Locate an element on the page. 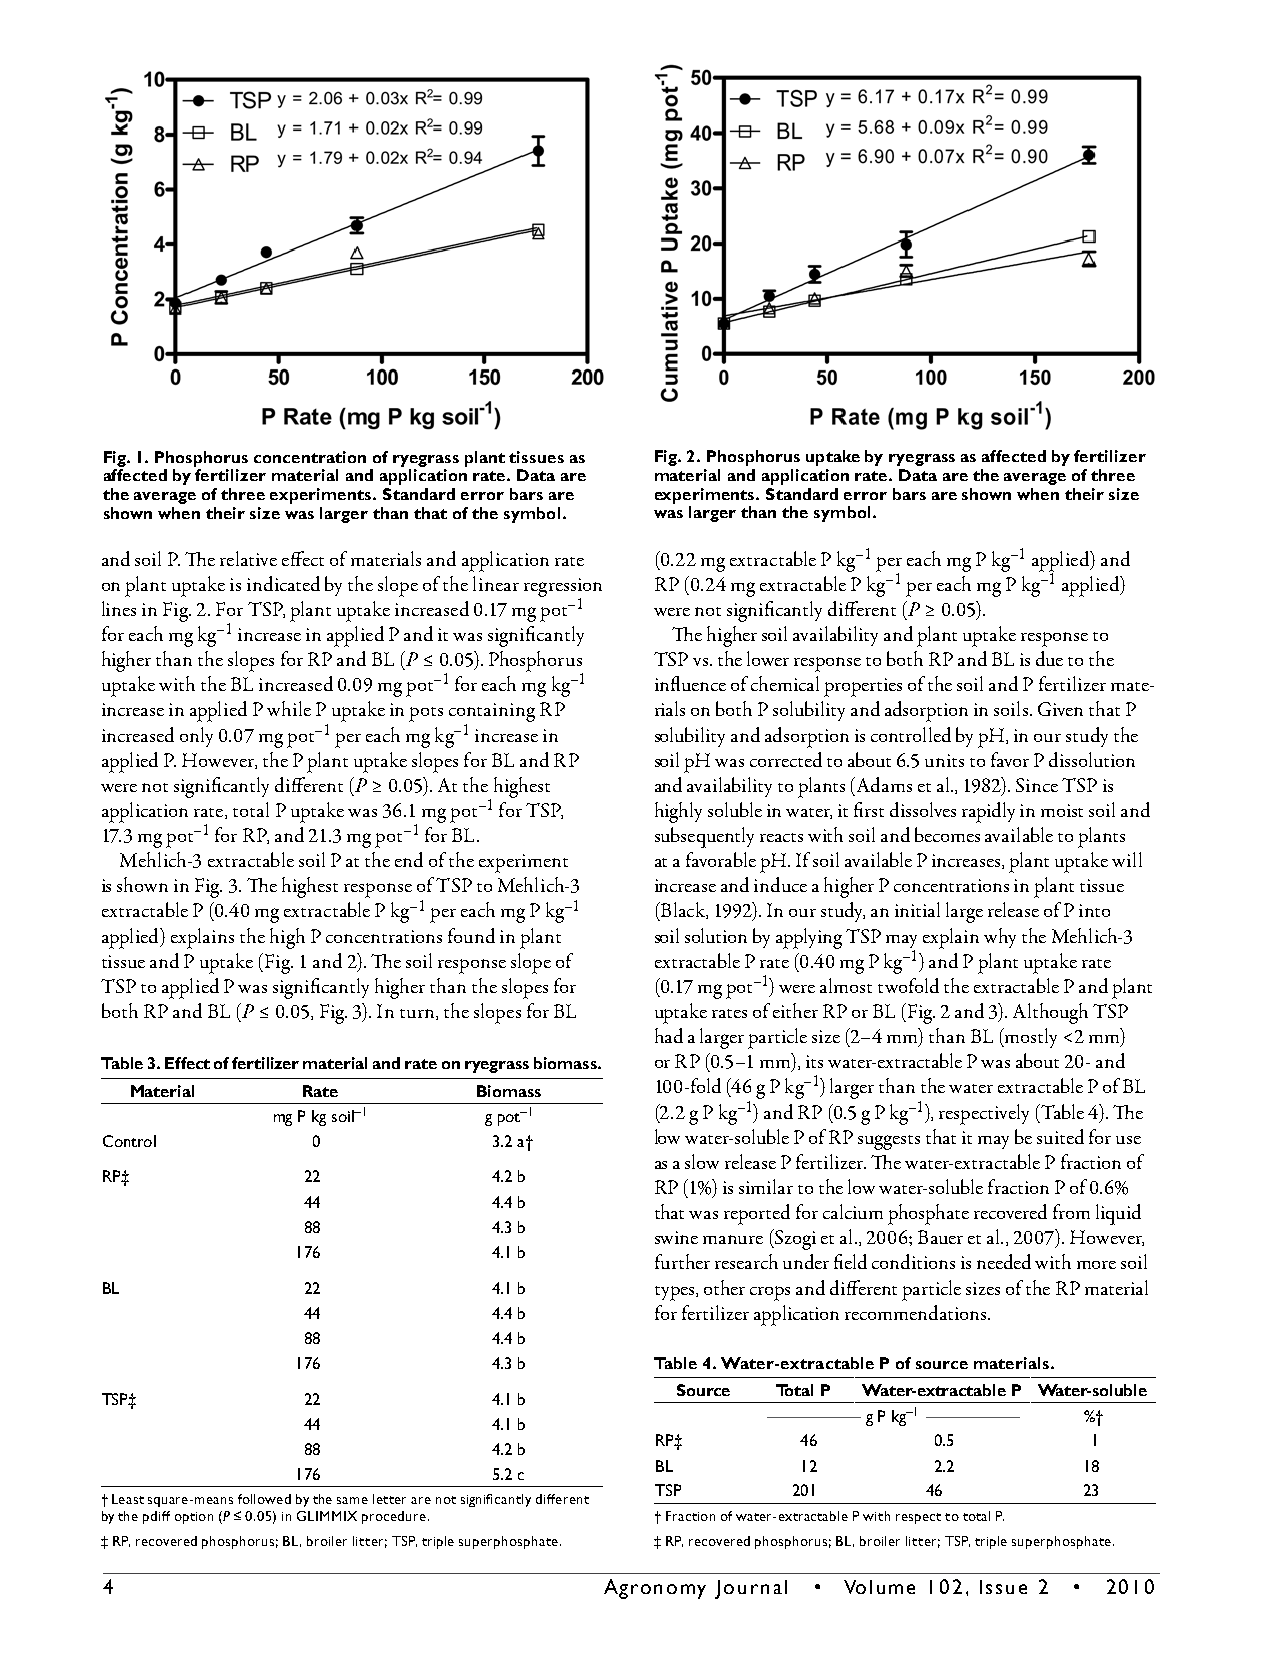 This document has width=1282, height=1659. mostly is located at coordinates (1030, 1038).
